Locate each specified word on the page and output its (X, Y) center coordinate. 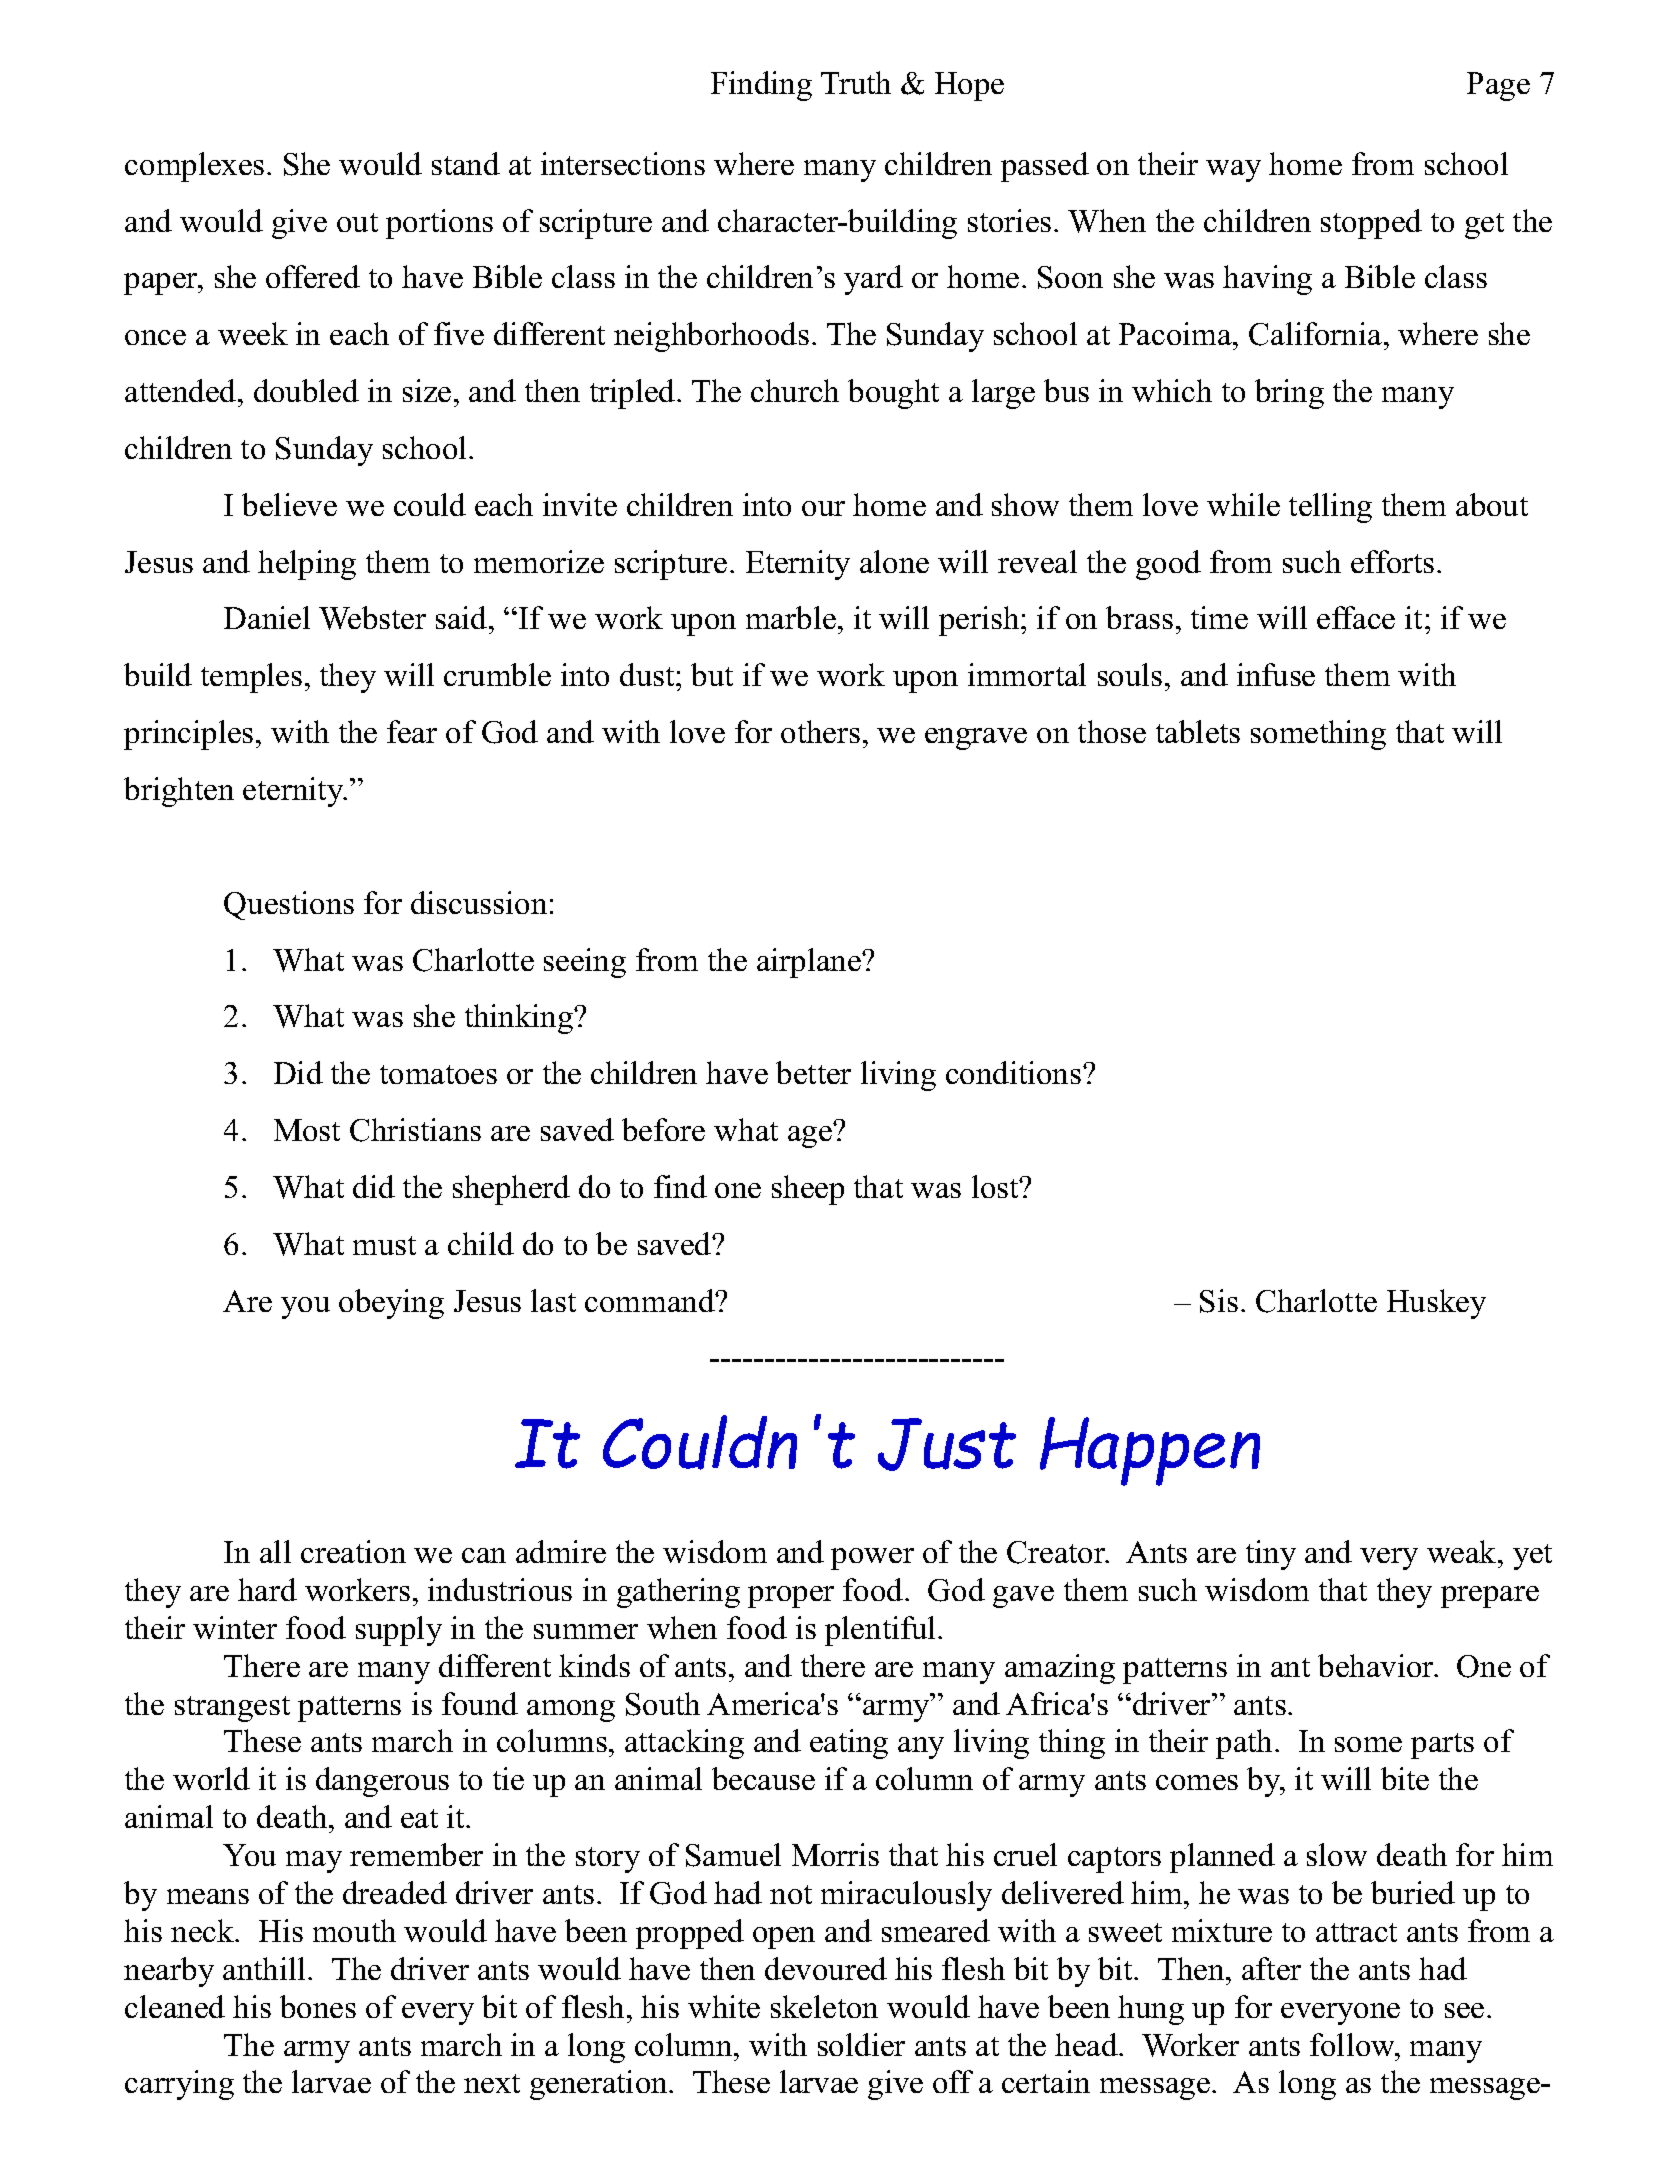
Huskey (1436, 1304)
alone (894, 561)
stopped (1371, 224)
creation (353, 1551)
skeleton (824, 2006)
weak (1463, 1551)
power (872, 1559)
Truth (856, 82)
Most (307, 1130)
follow (1354, 2044)
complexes (194, 167)
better (813, 1072)
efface (1356, 617)
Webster (372, 618)
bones (318, 2006)
